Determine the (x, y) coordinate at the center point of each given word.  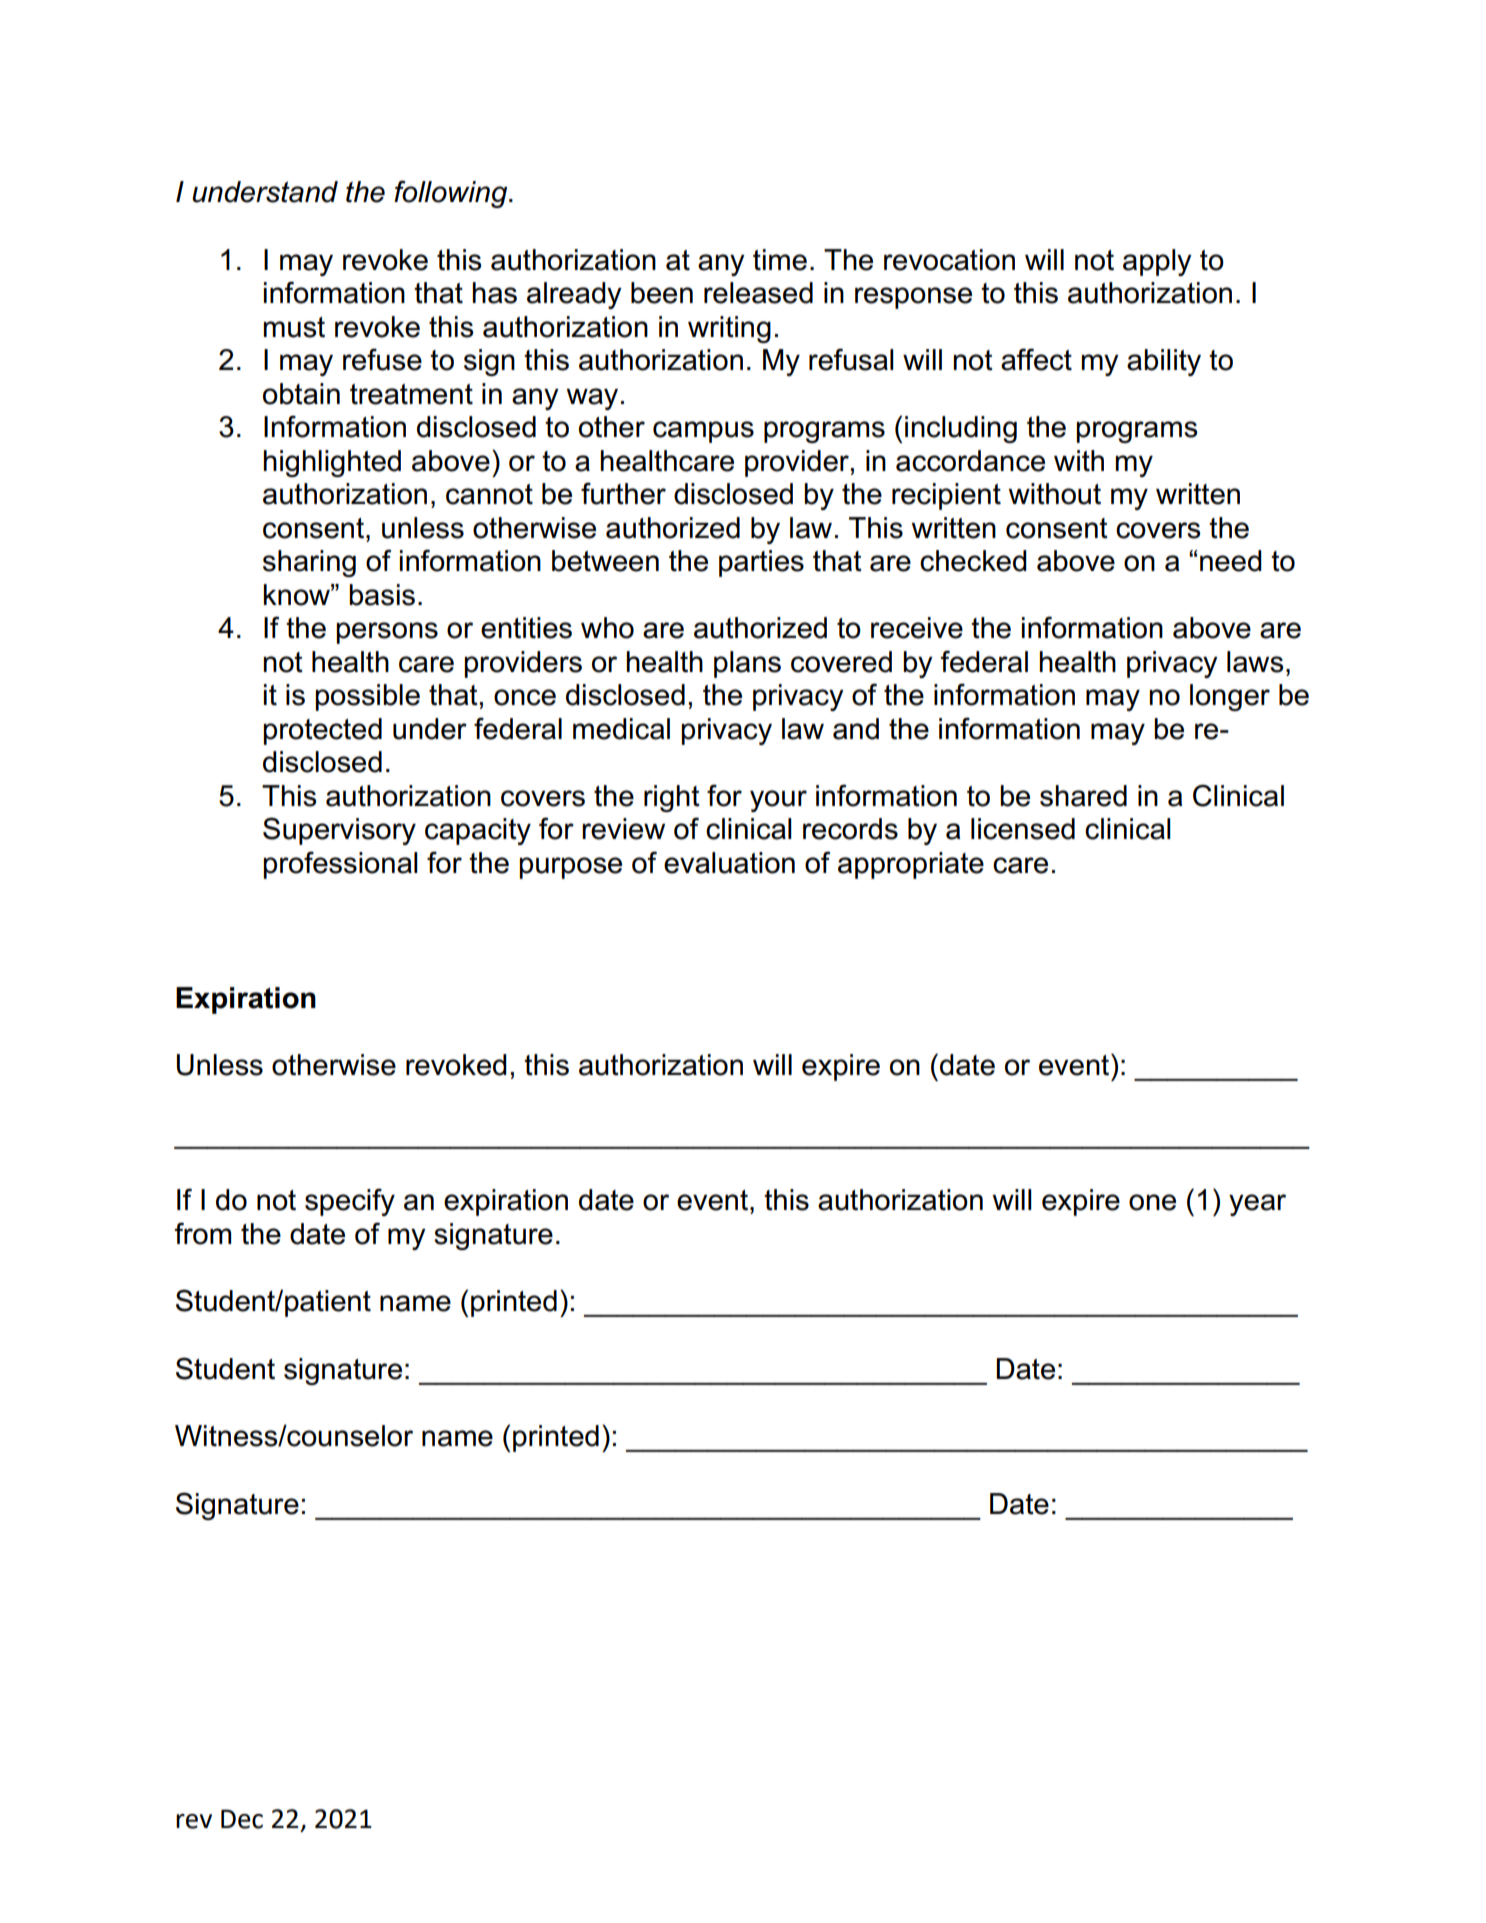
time (780, 260)
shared (1083, 796)
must (294, 327)
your (778, 801)
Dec (242, 1819)
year (1257, 1205)
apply (1157, 262)
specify (350, 1202)
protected (322, 731)
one (1152, 1202)
